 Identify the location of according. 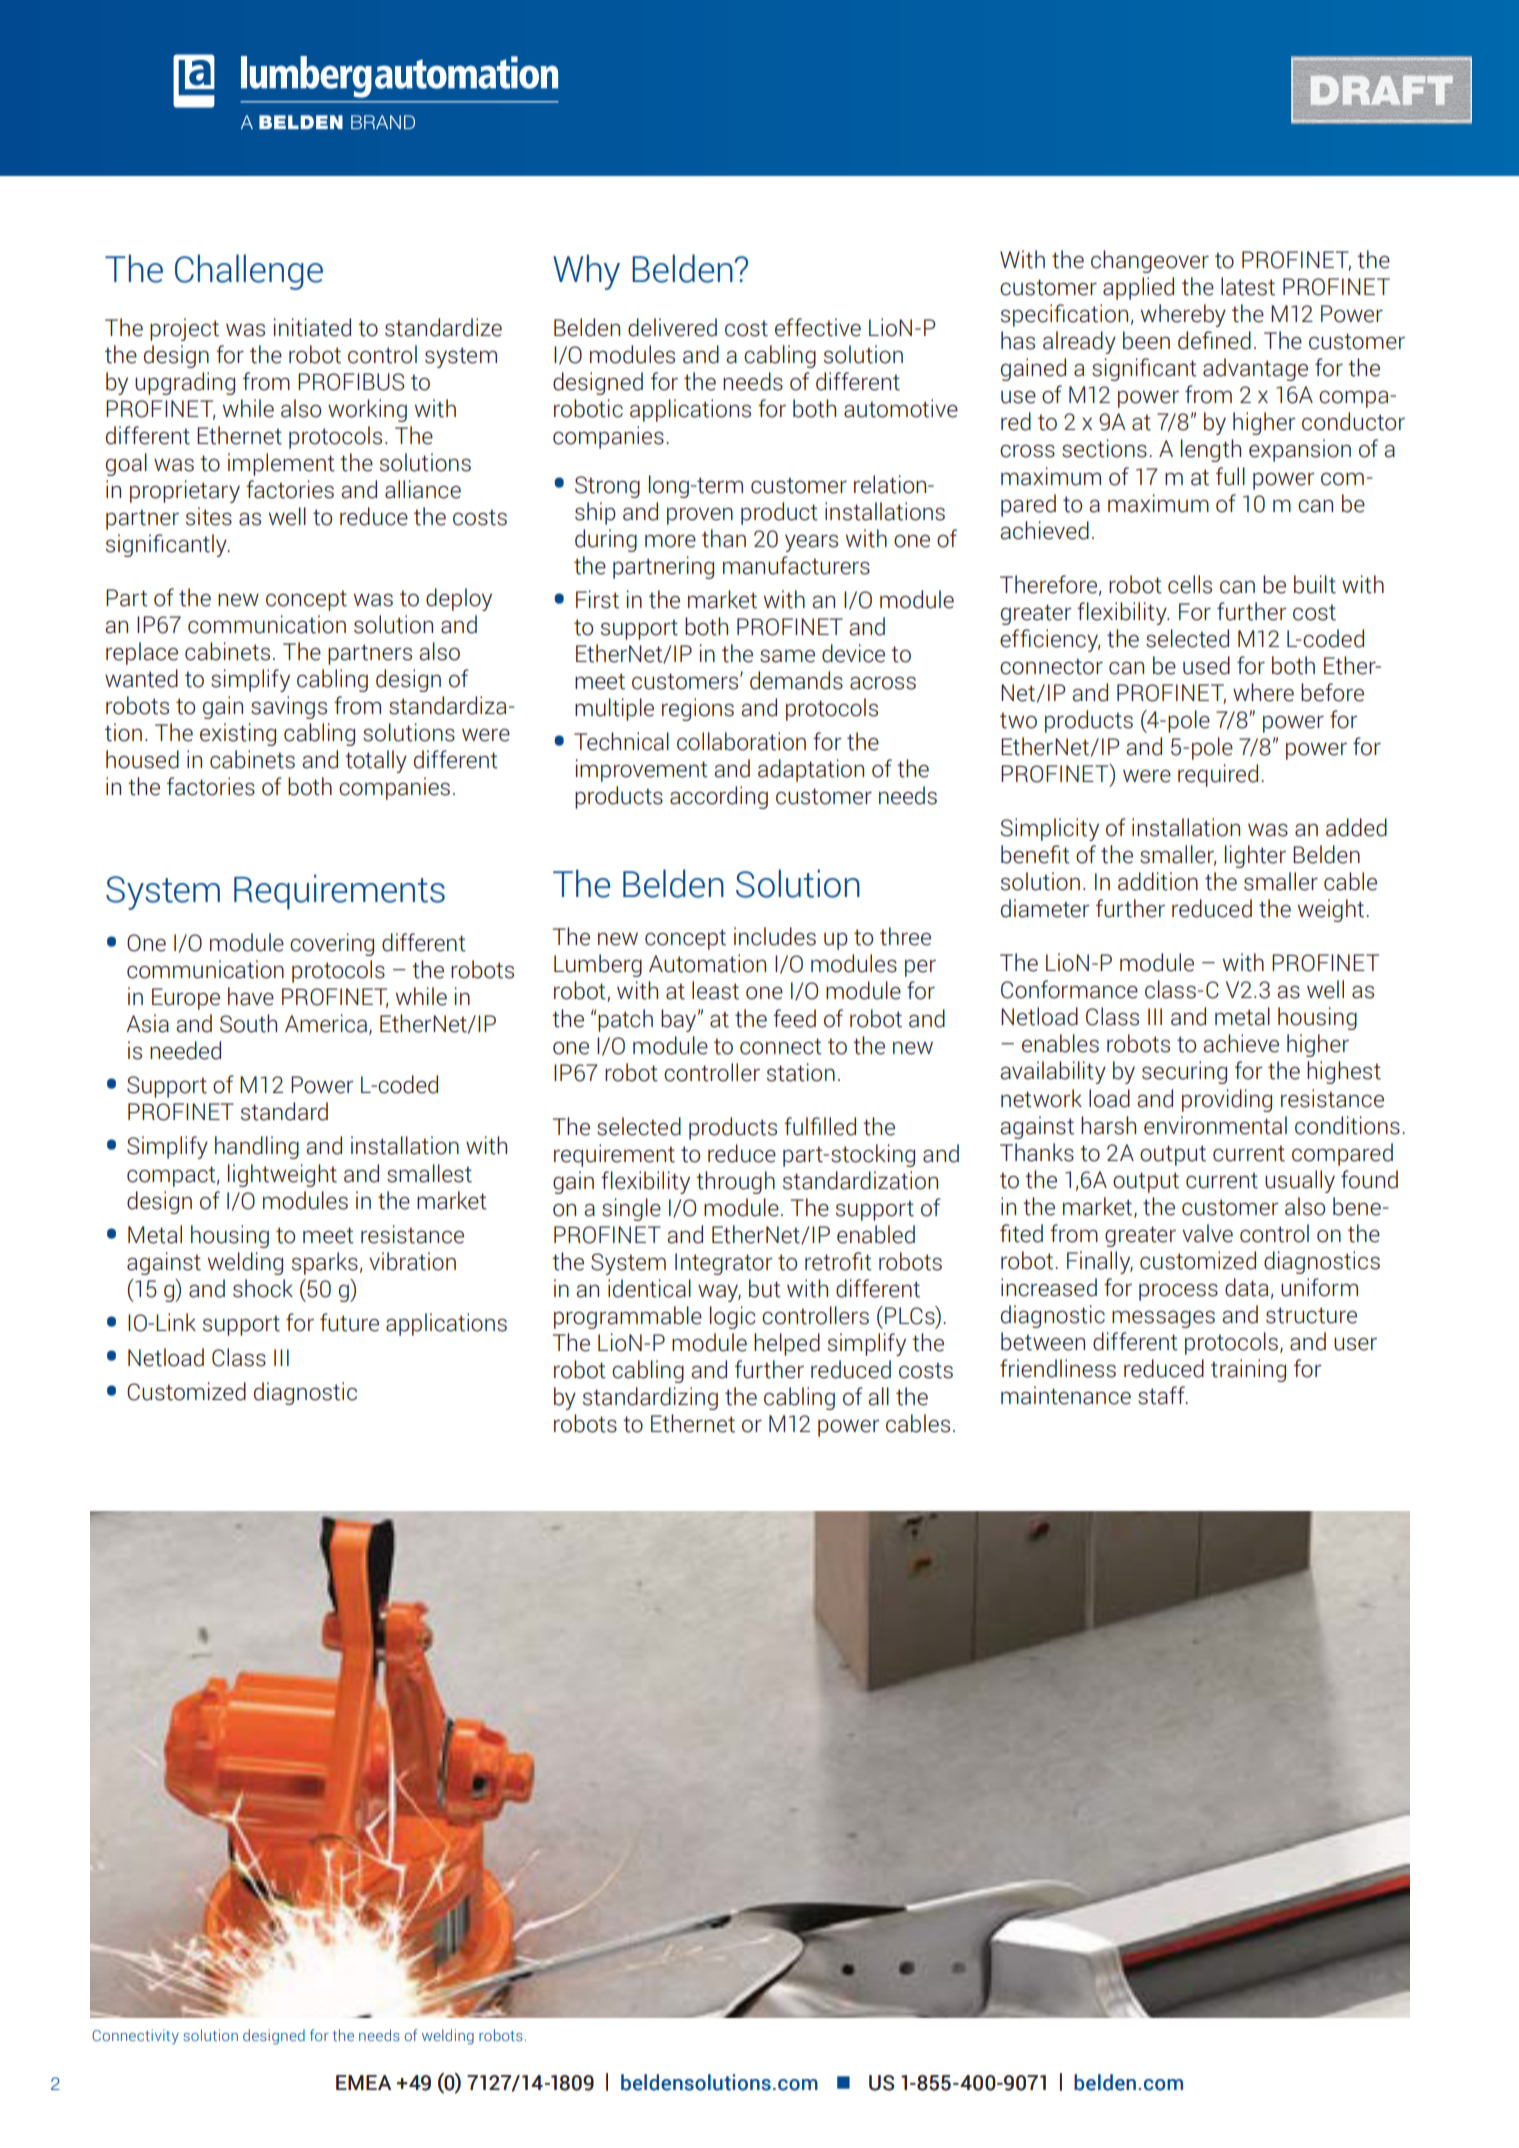
(719, 797).
